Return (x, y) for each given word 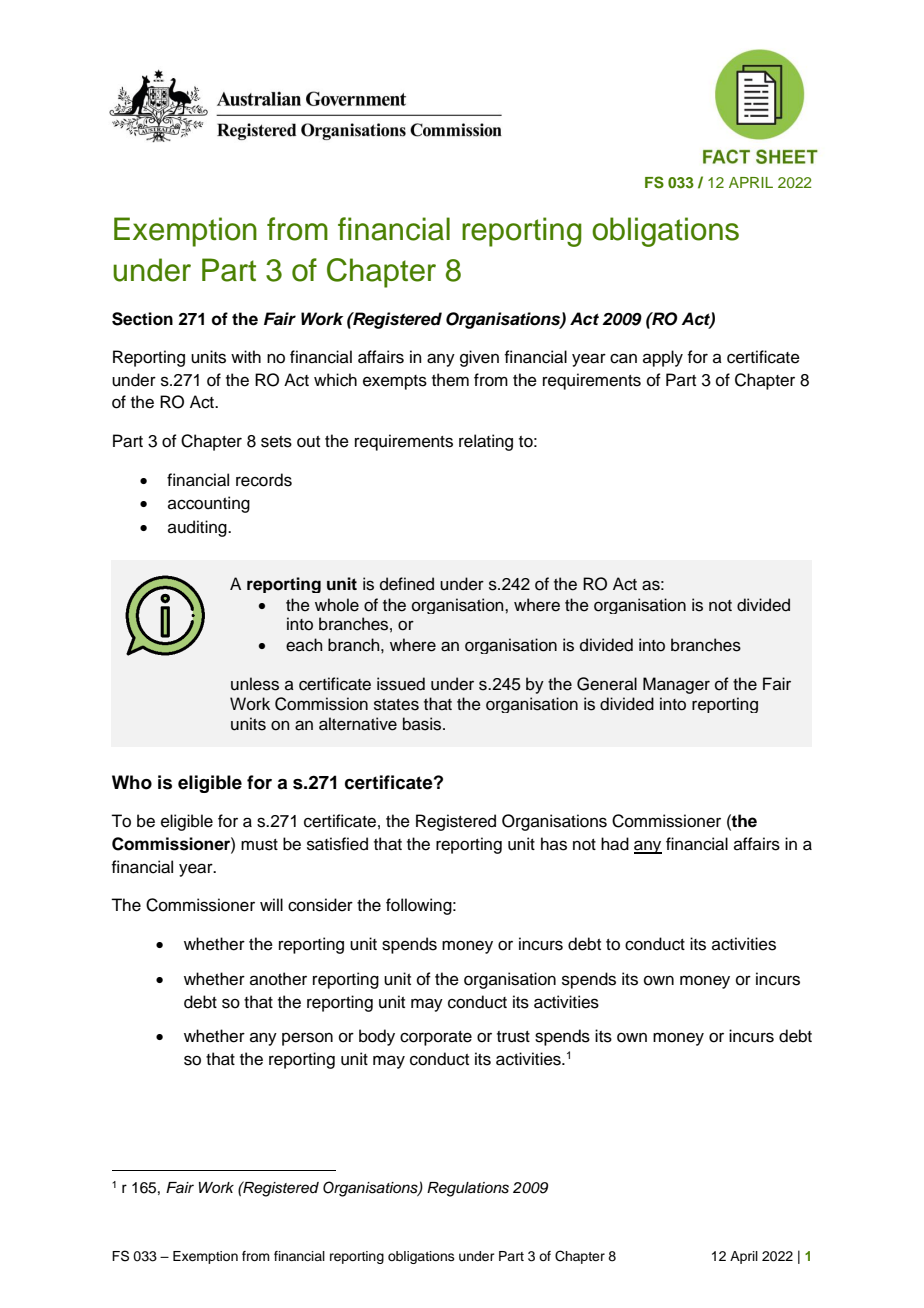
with (246, 356)
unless (255, 684)
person (307, 1039)
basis (423, 724)
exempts (395, 382)
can (623, 358)
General (607, 684)
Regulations (468, 1189)
